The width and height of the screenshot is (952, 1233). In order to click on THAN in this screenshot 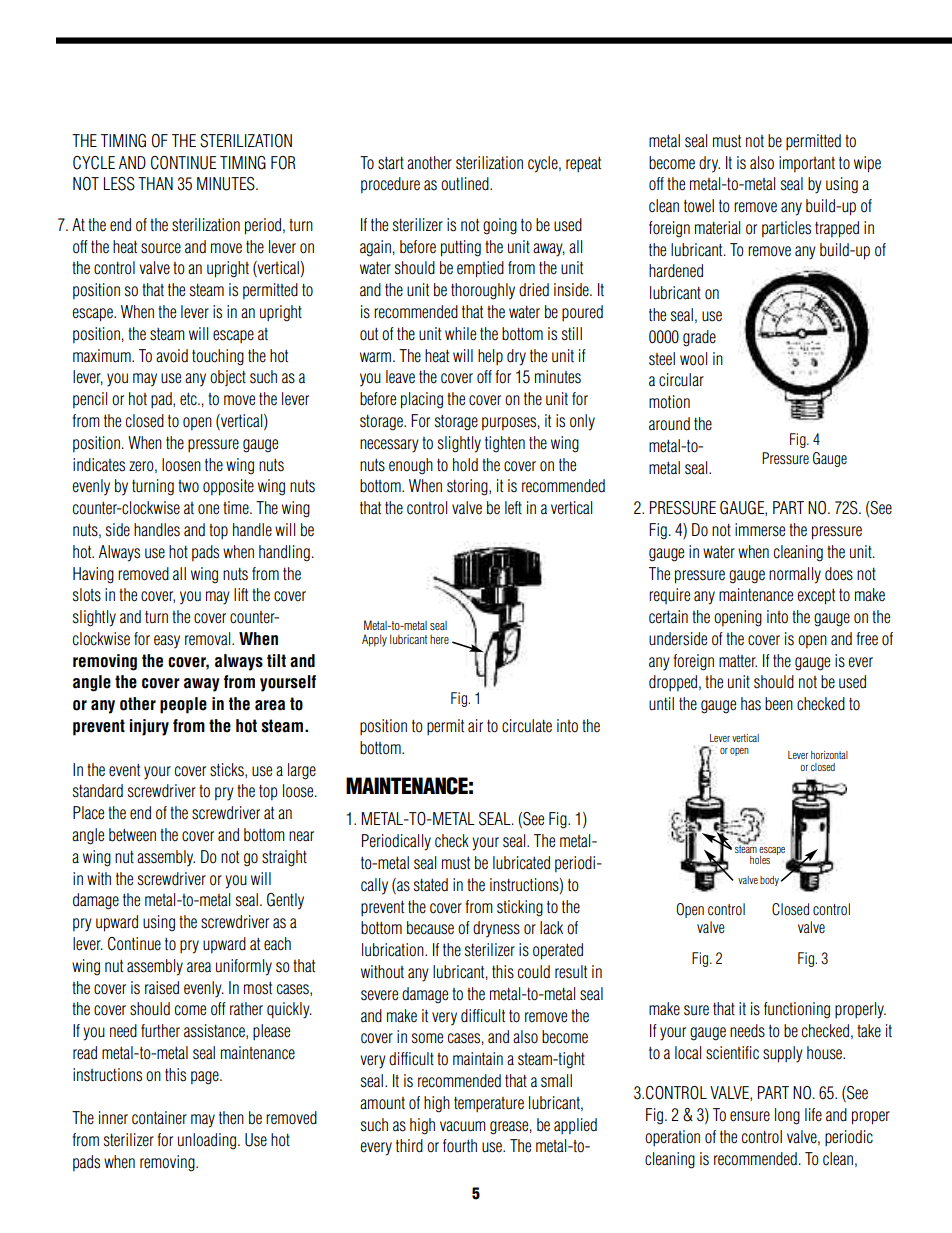, I will do `click(155, 183)`.
